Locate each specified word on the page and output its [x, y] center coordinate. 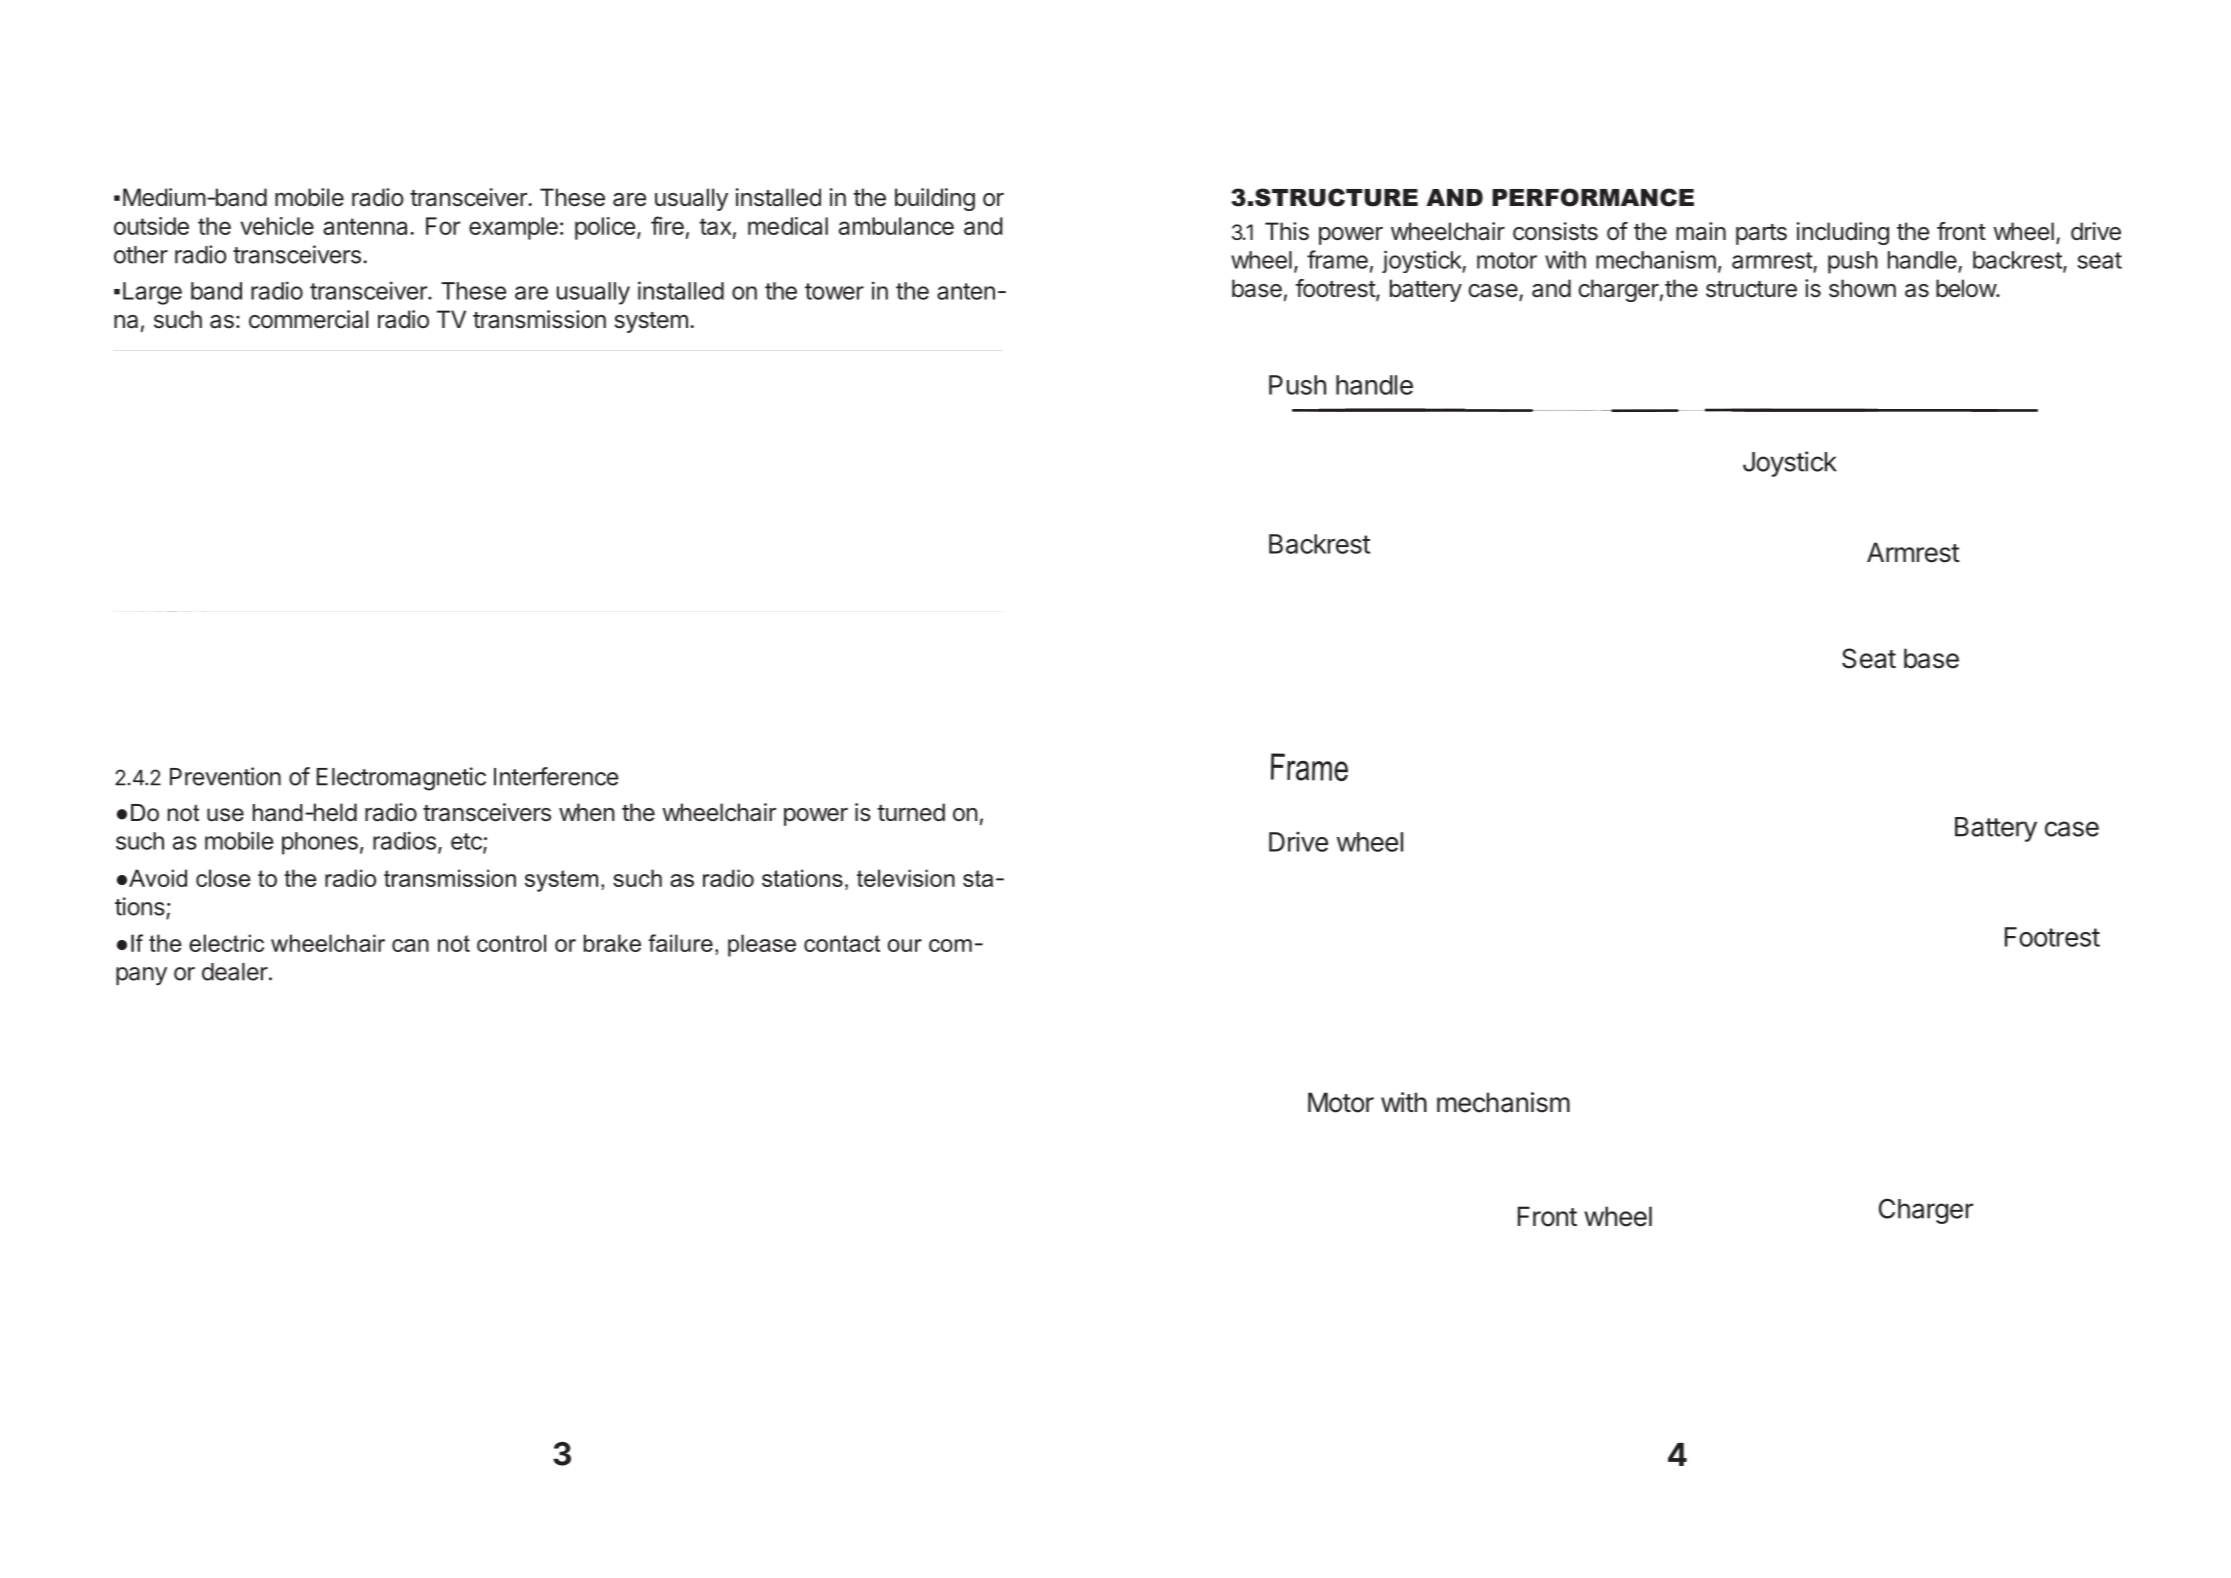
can [410, 945]
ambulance [896, 226]
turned [911, 812]
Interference [556, 776]
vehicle [277, 226]
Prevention [225, 776]
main [1701, 231]
